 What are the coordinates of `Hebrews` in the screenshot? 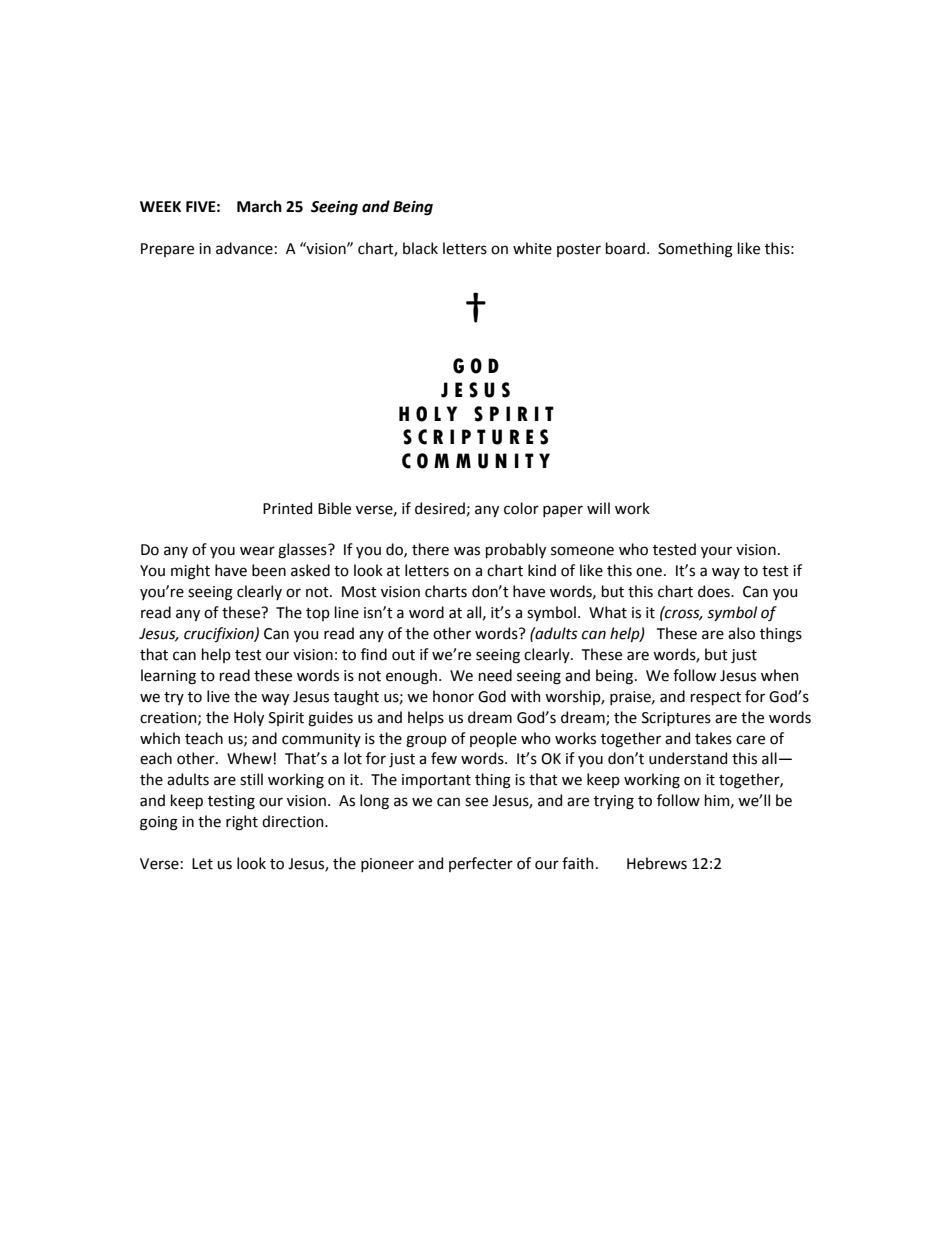 It's located at (657, 863).
